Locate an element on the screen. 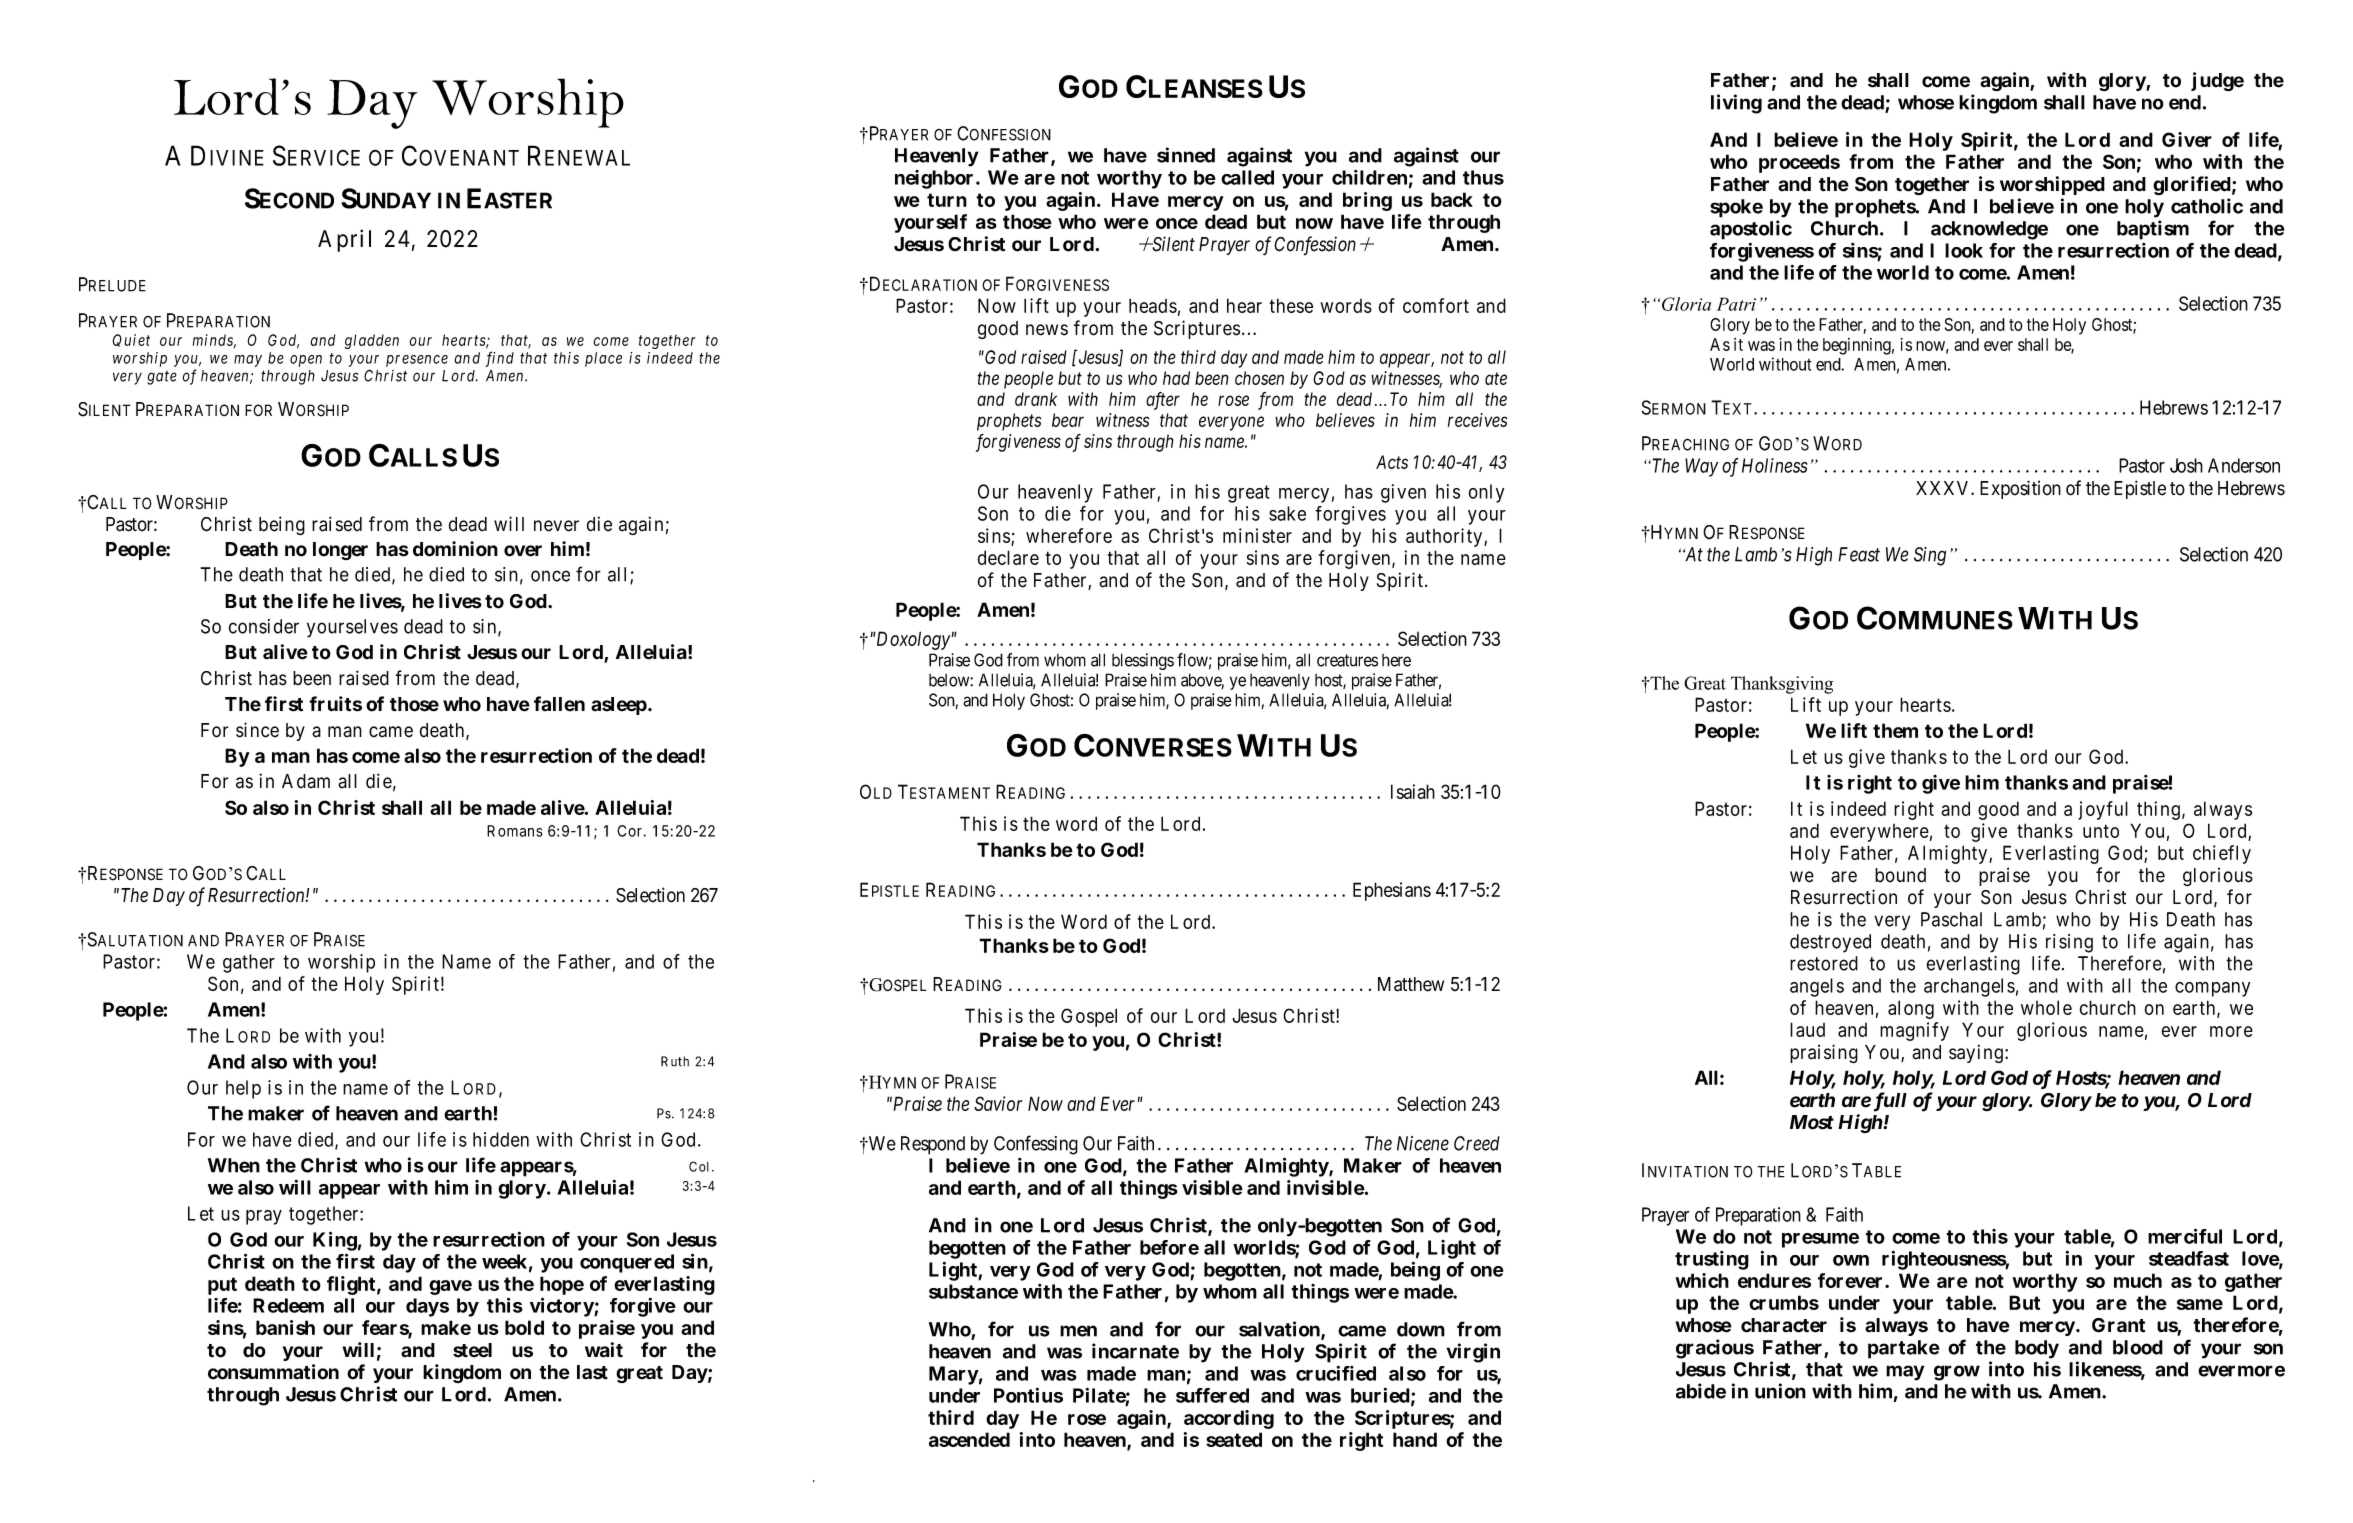 This screenshot has height=1523, width=2353. April is located at coordinates (344, 240).
